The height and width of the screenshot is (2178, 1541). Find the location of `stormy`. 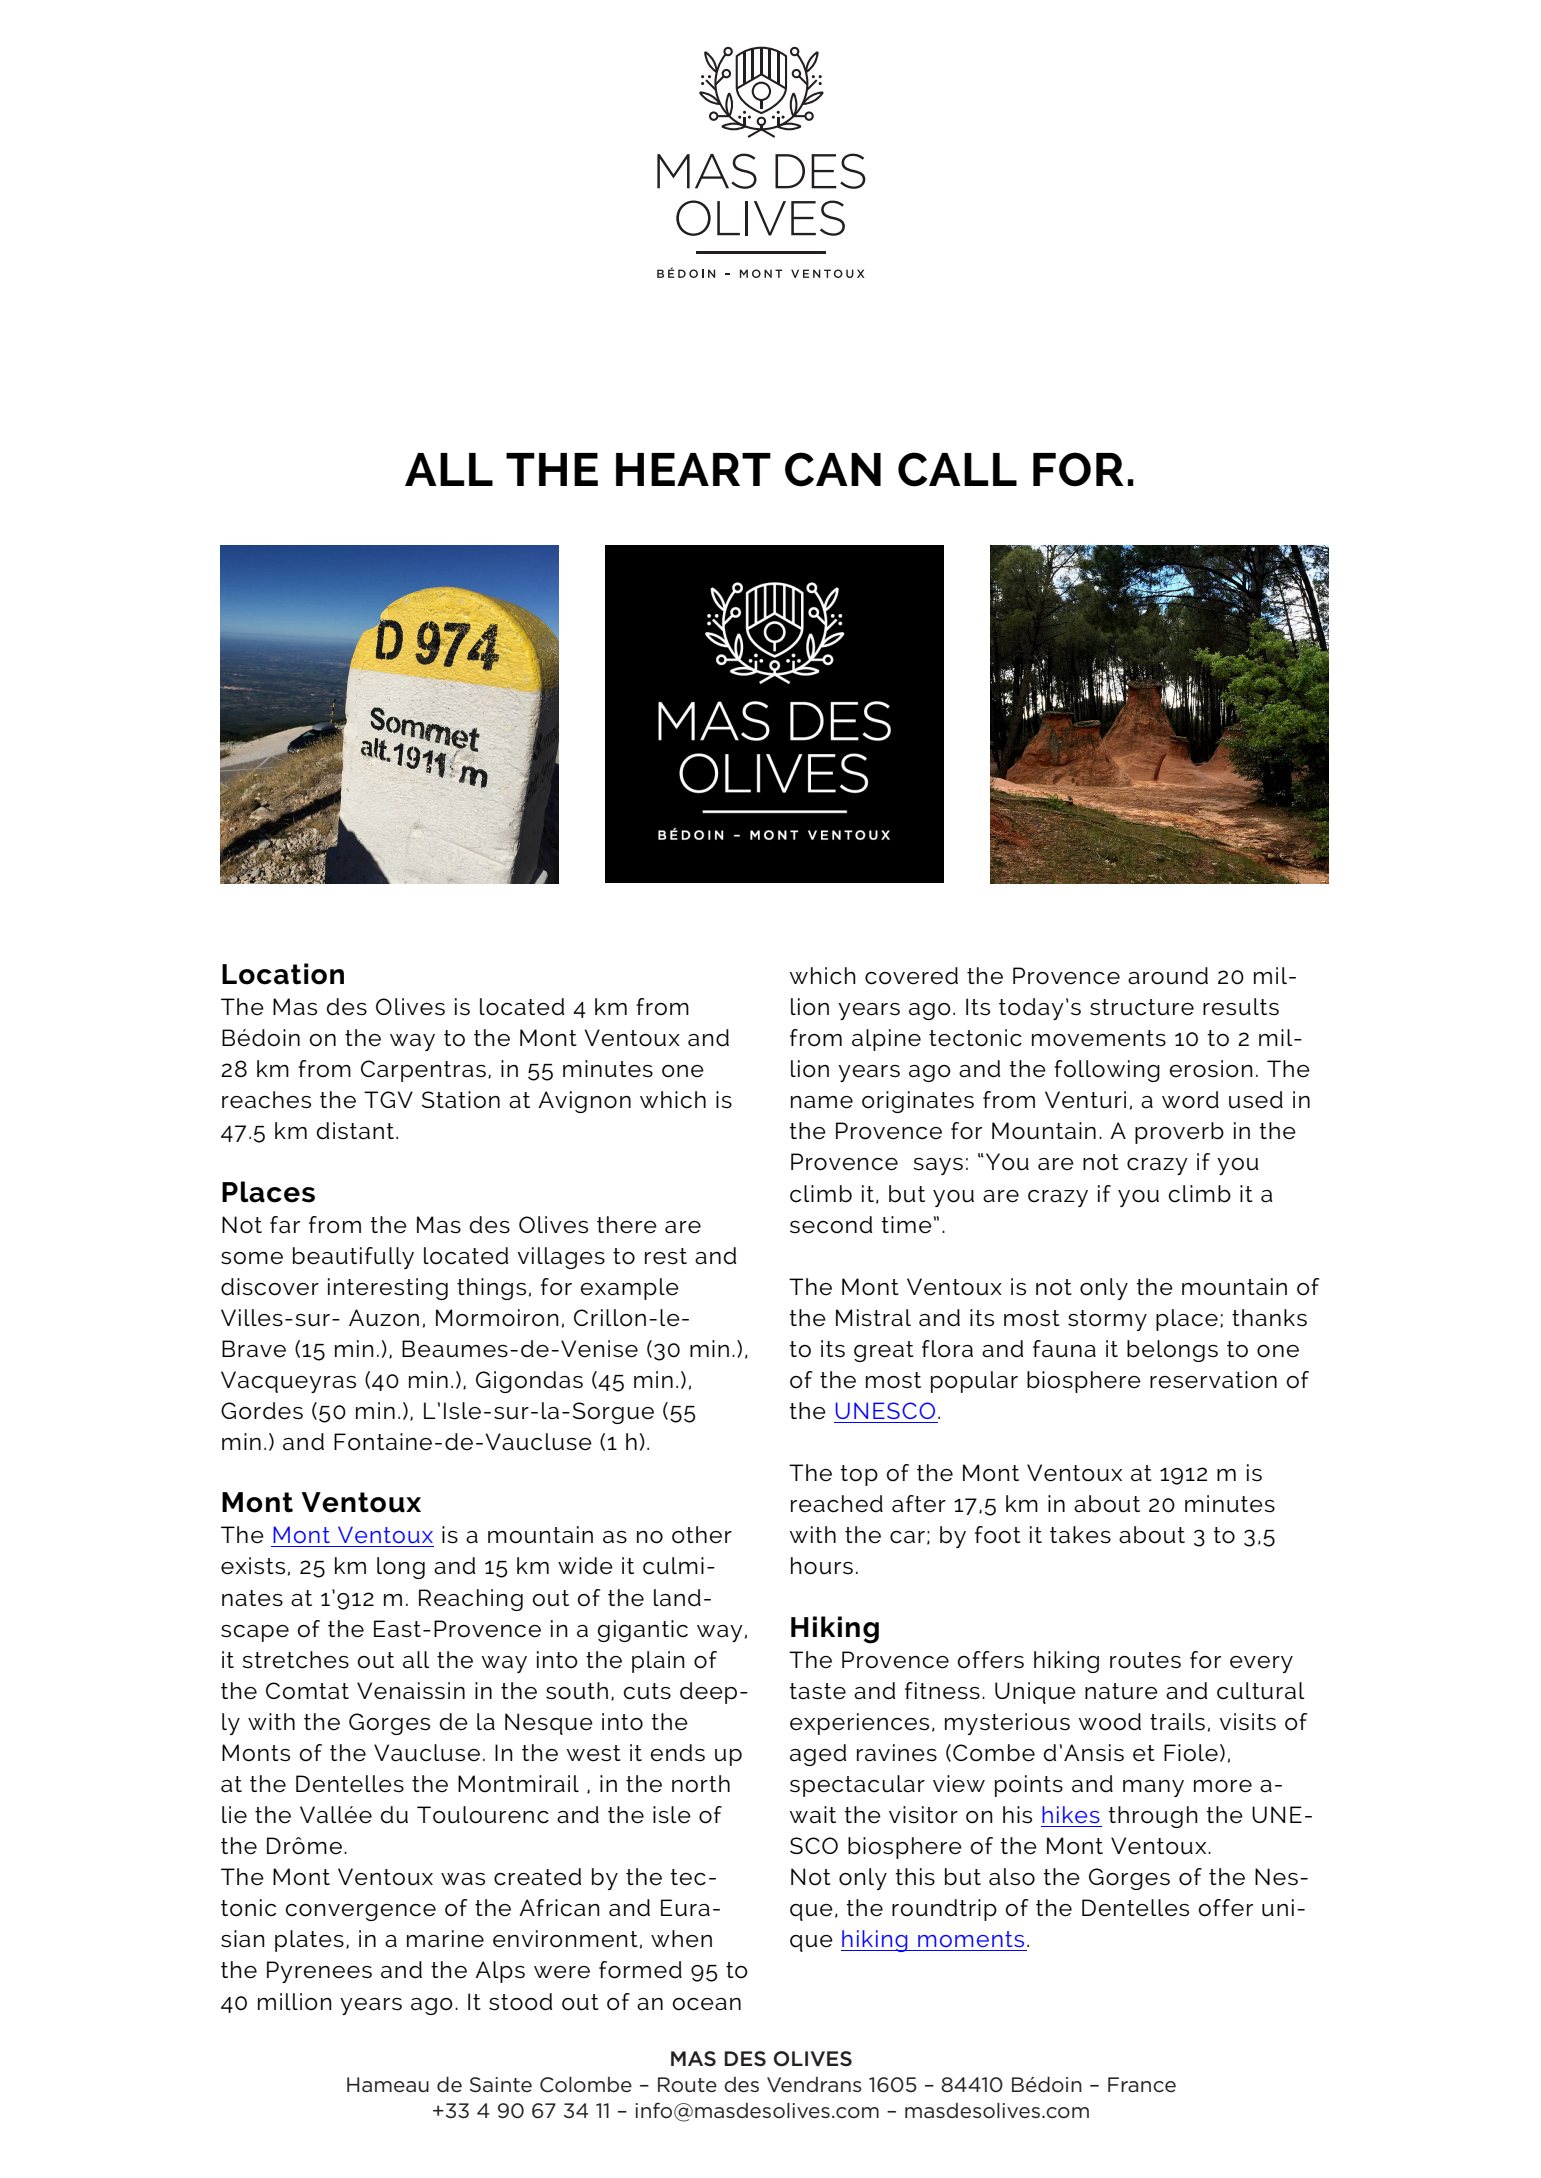

stormy is located at coordinates (1107, 1320).
